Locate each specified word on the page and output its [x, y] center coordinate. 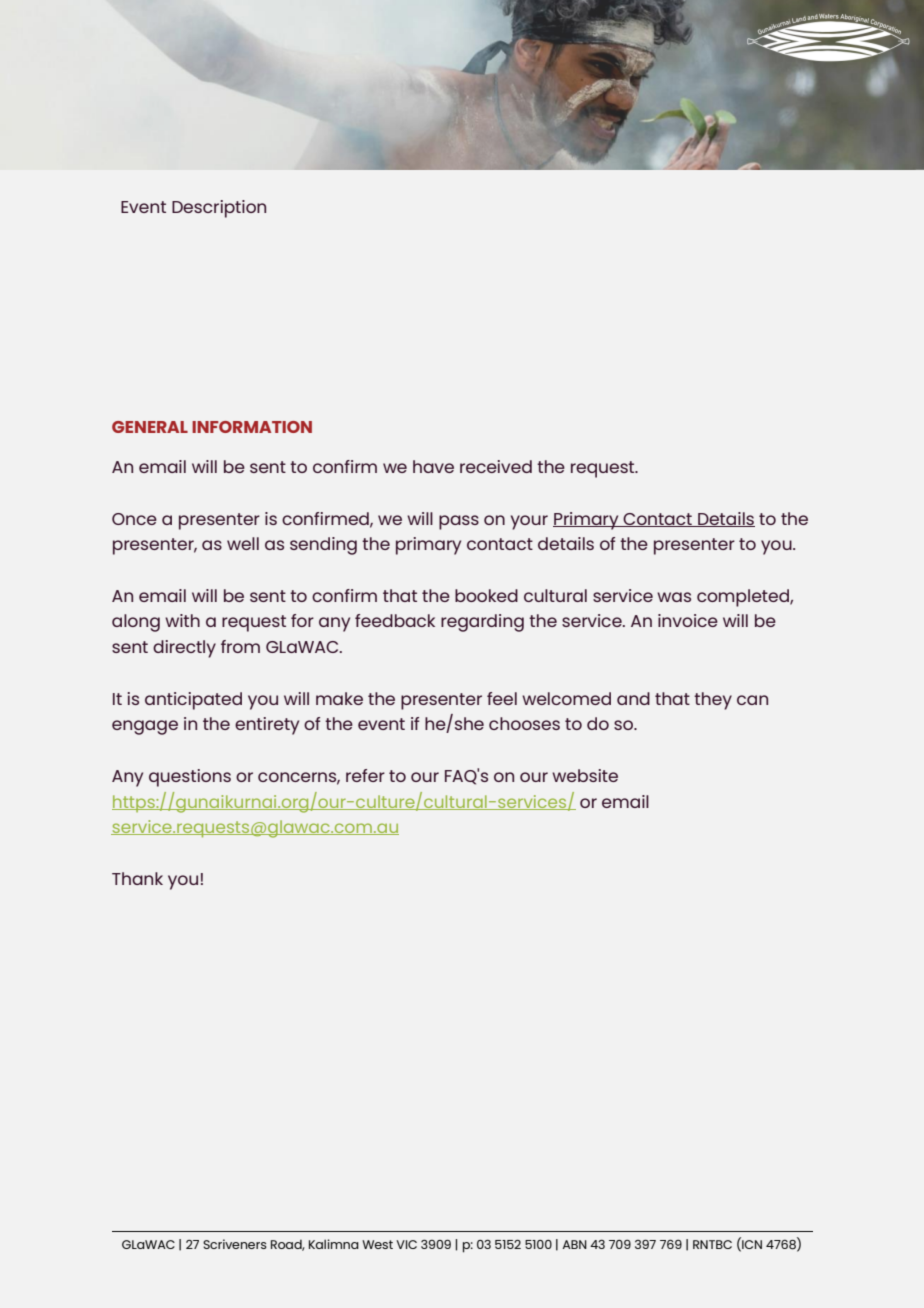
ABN [574, 1244]
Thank [137, 878]
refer [365, 775]
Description [219, 209]
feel [502, 698]
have [433, 466]
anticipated [193, 701]
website [585, 775]
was [674, 597]
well [243, 543]
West [377, 1244]
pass [459, 522]
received [496, 466]
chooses [524, 723]
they [713, 701]
